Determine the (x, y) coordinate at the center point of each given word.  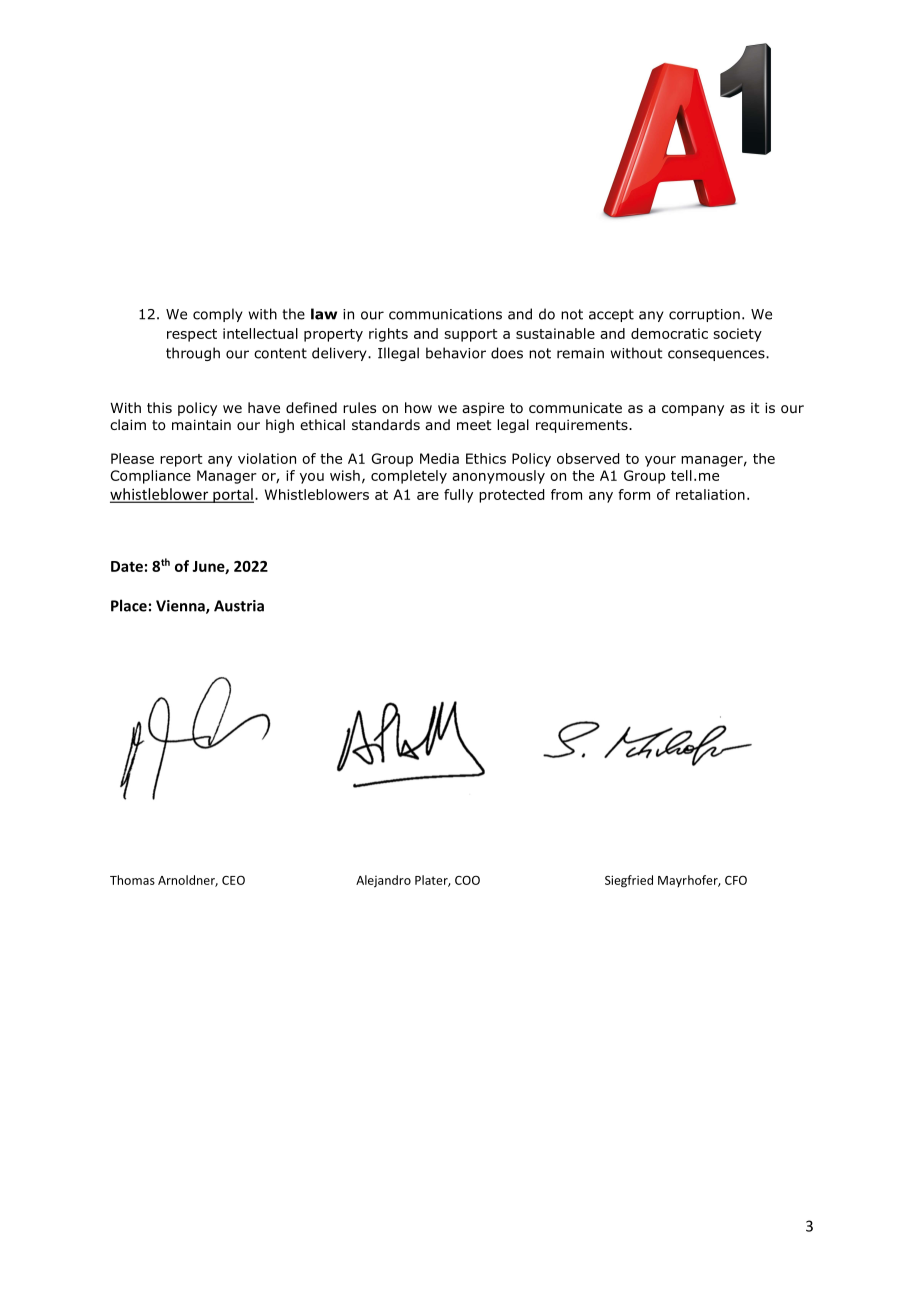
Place (129, 605)
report (181, 460)
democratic (669, 333)
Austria (239, 606)
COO (467, 880)
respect (192, 335)
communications (445, 314)
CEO (233, 880)
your (660, 461)
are (428, 496)
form (634, 494)
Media (439, 458)
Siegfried (629, 881)
